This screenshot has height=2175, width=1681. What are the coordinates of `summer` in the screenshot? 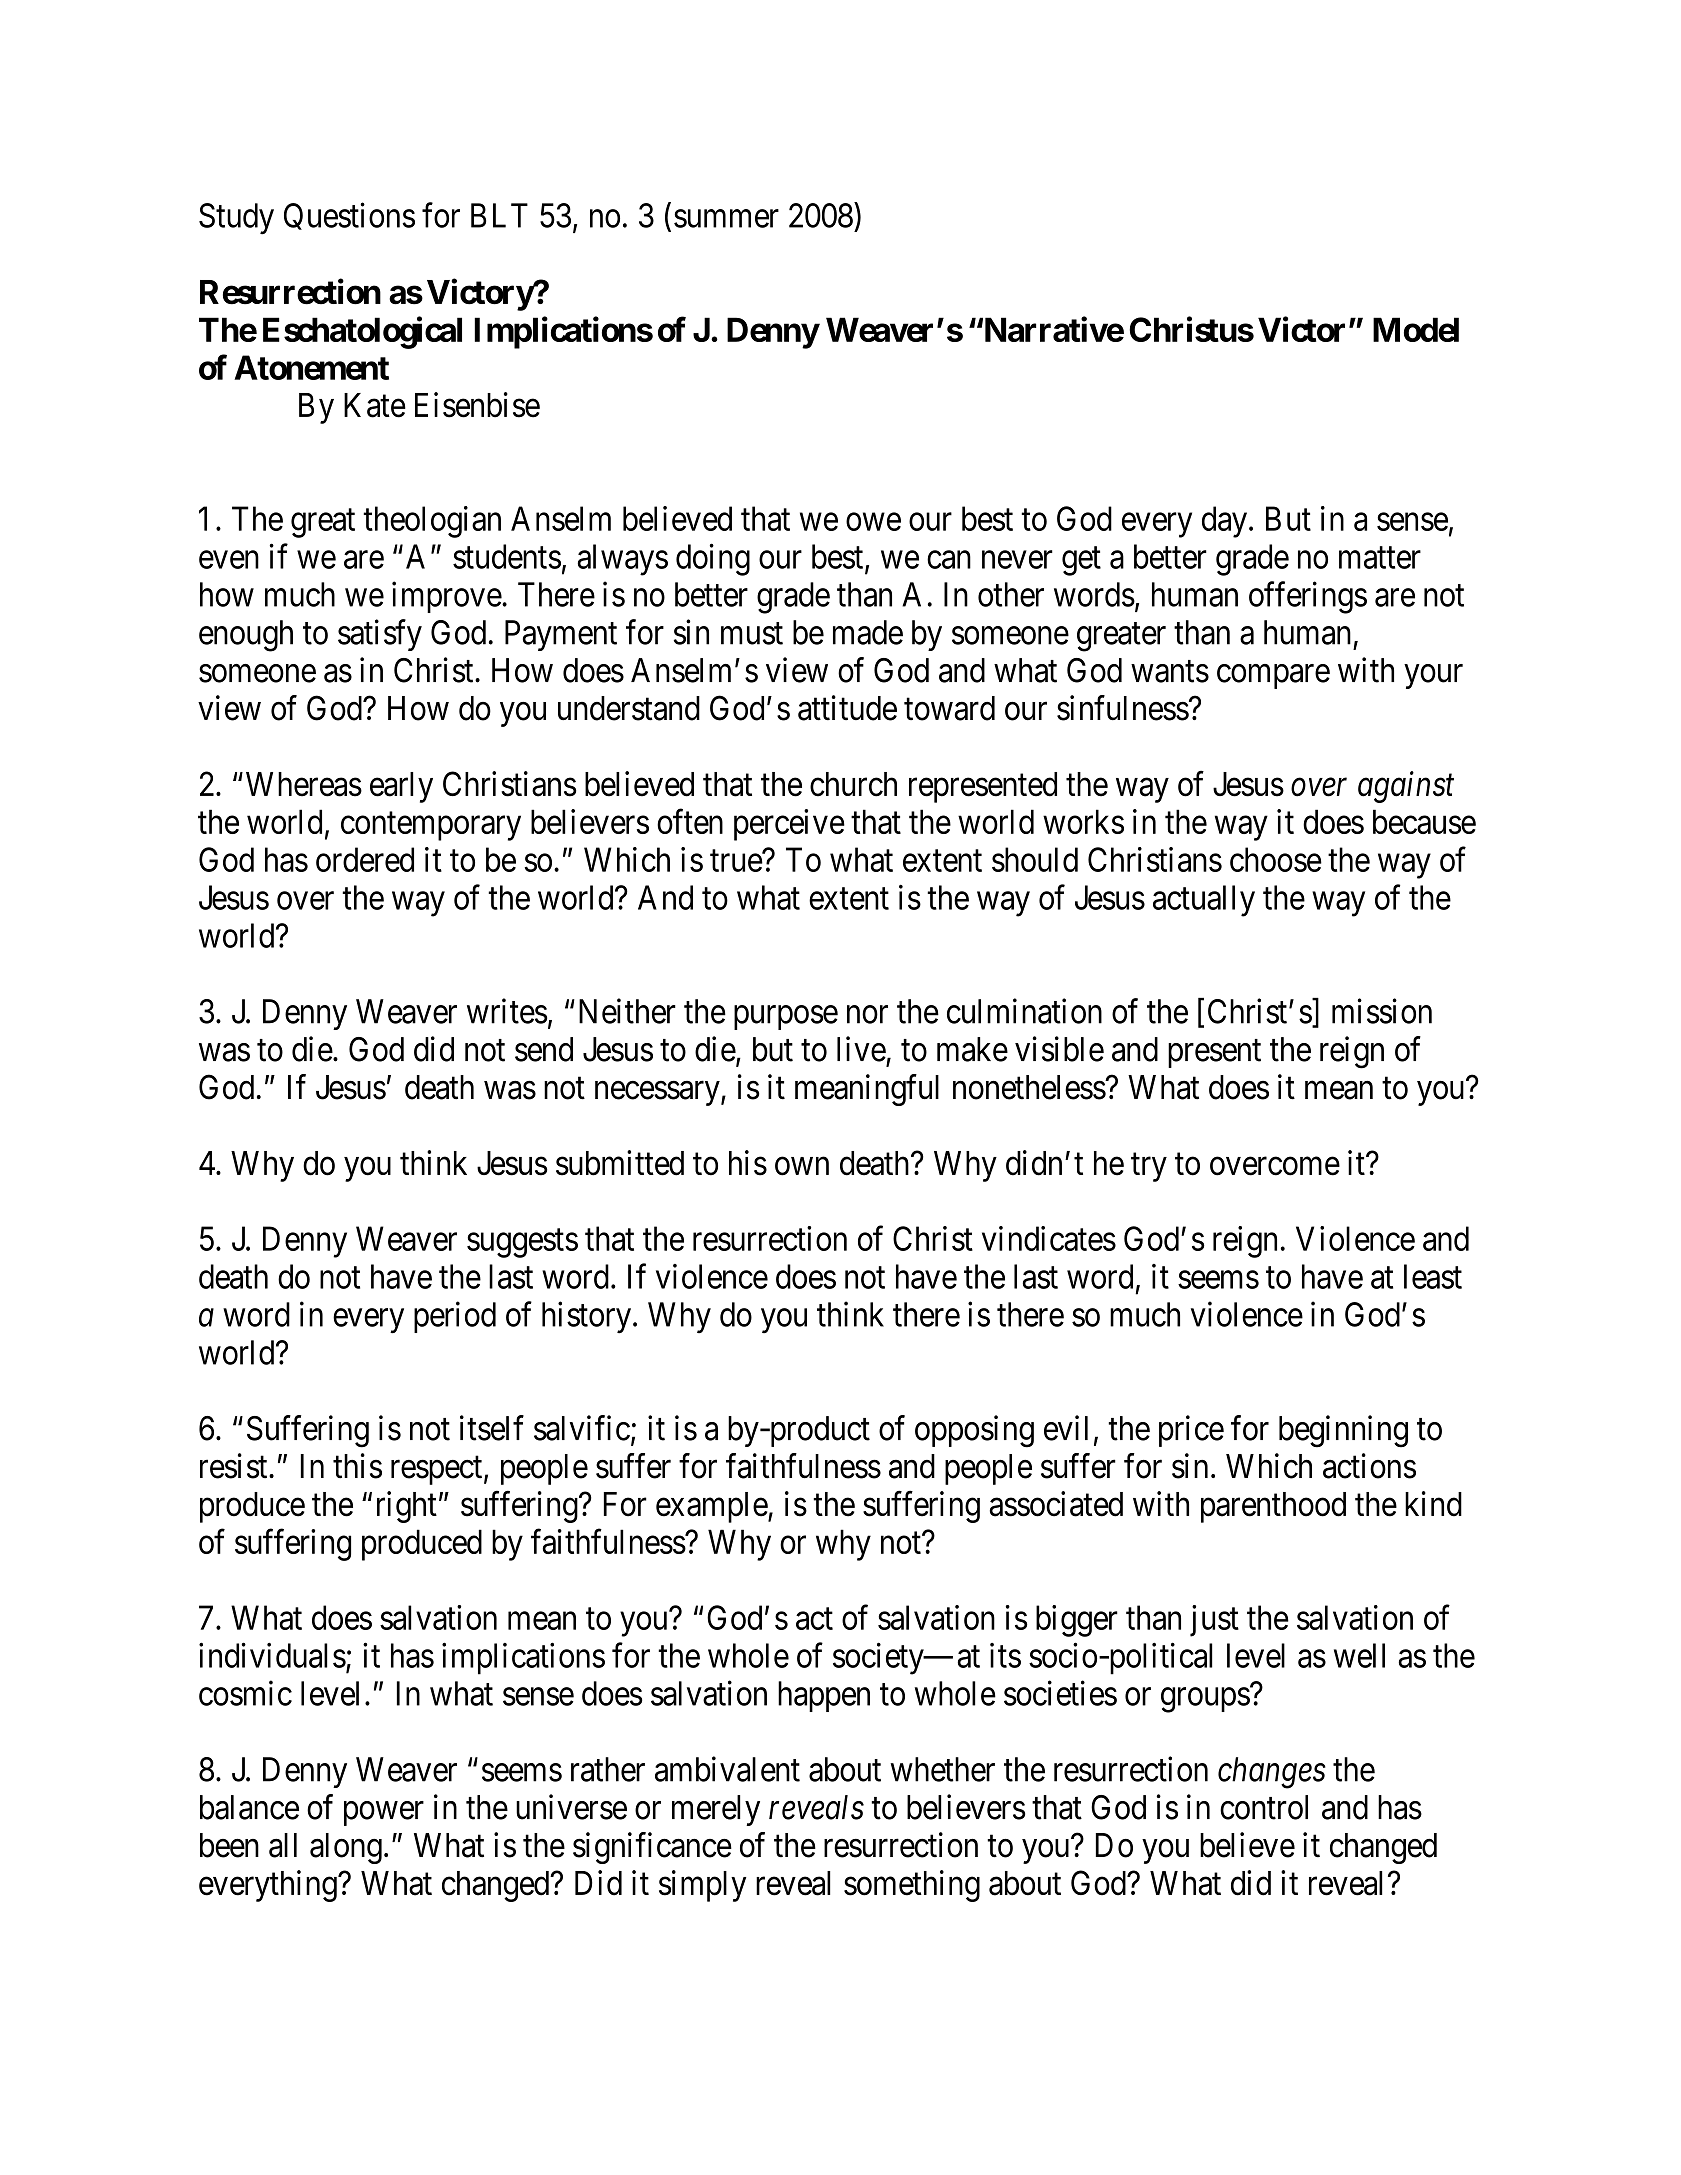 It's located at (726, 219).
